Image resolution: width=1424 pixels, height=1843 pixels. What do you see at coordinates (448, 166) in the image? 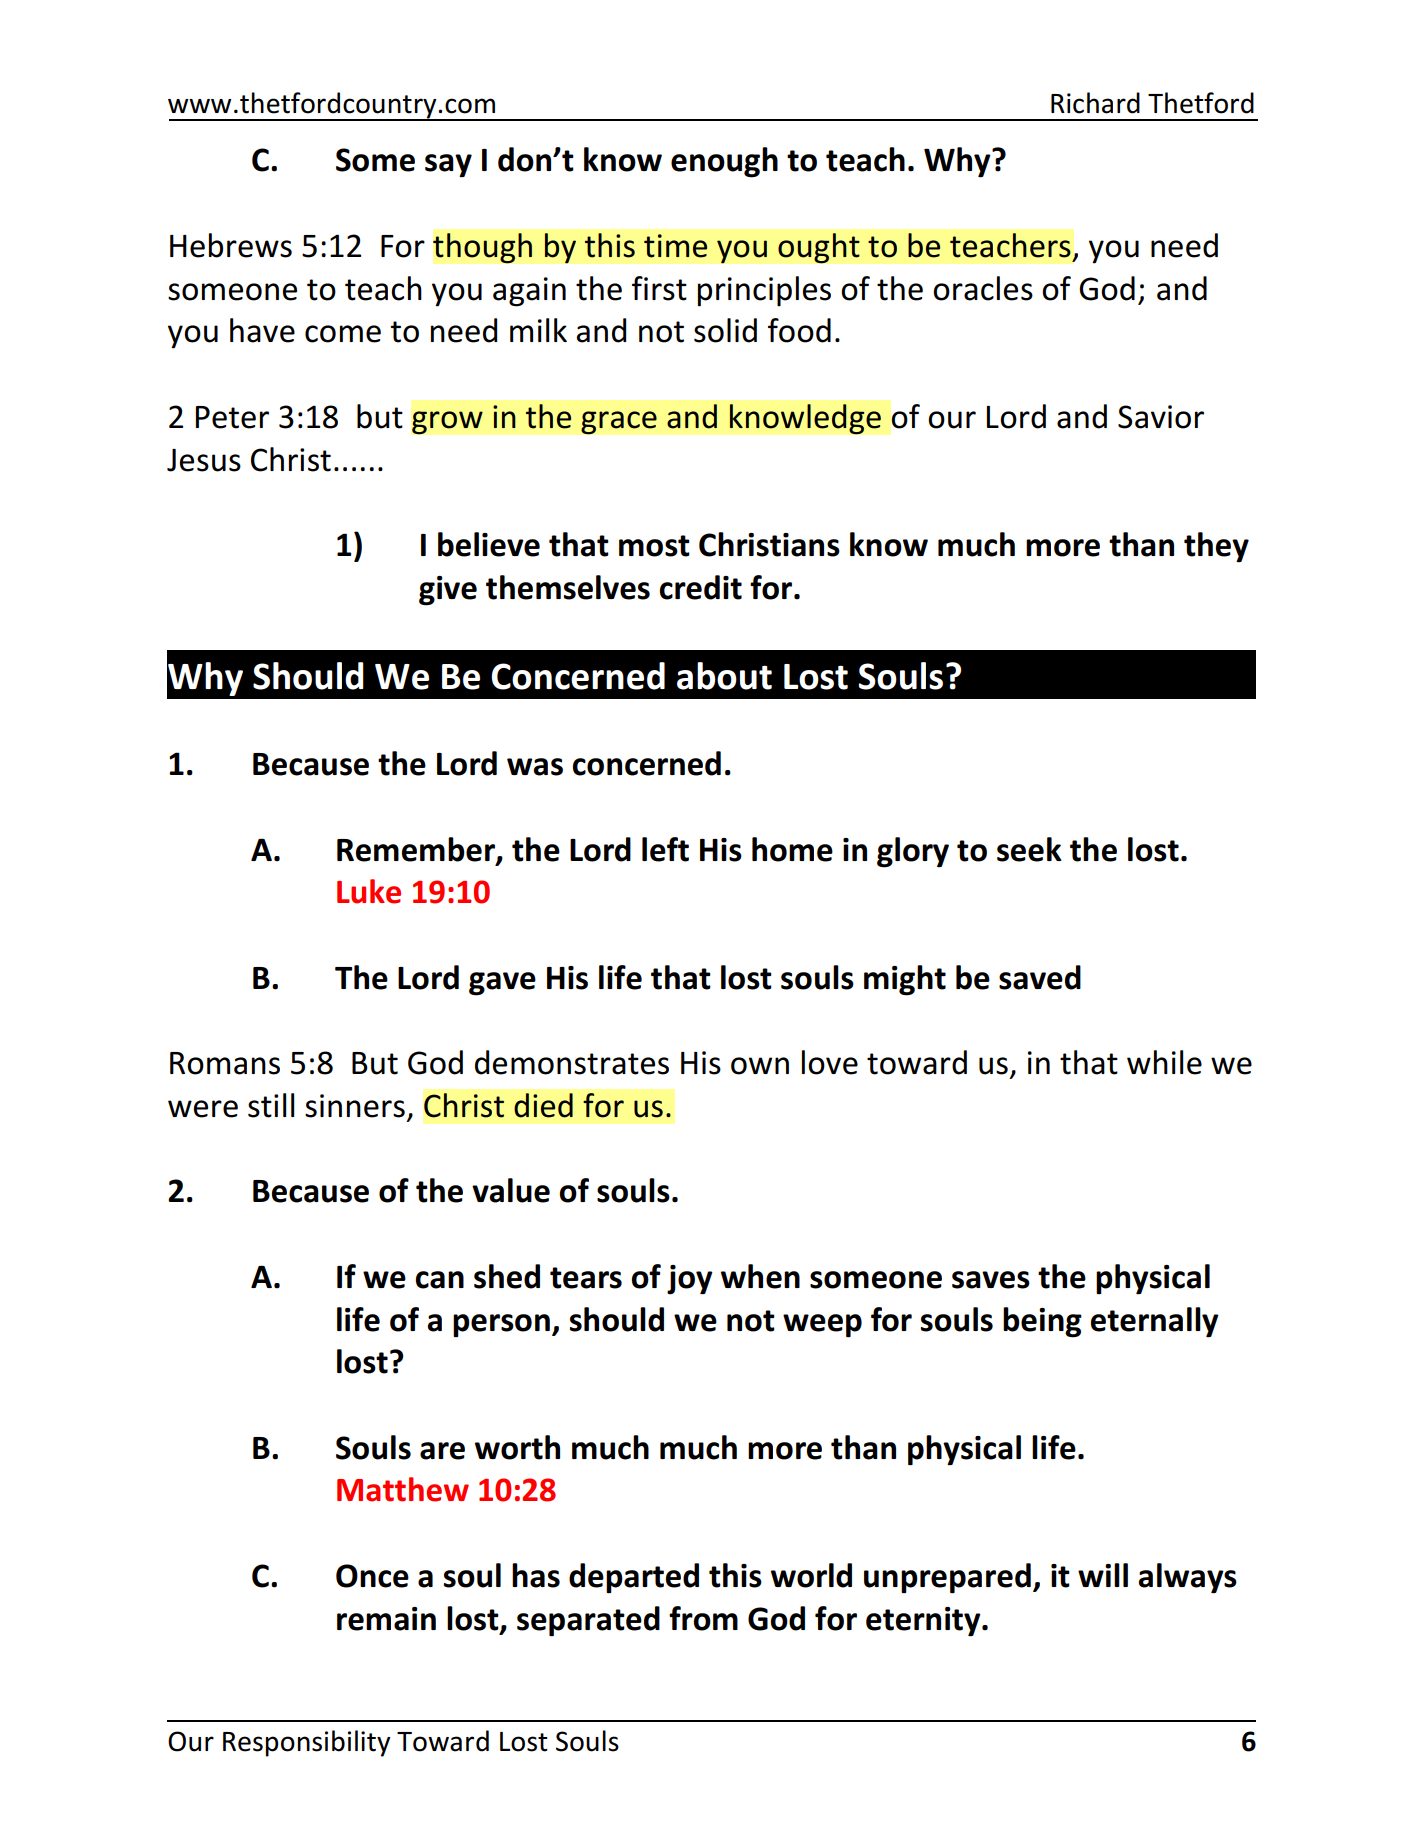
I see `say` at bounding box center [448, 166].
